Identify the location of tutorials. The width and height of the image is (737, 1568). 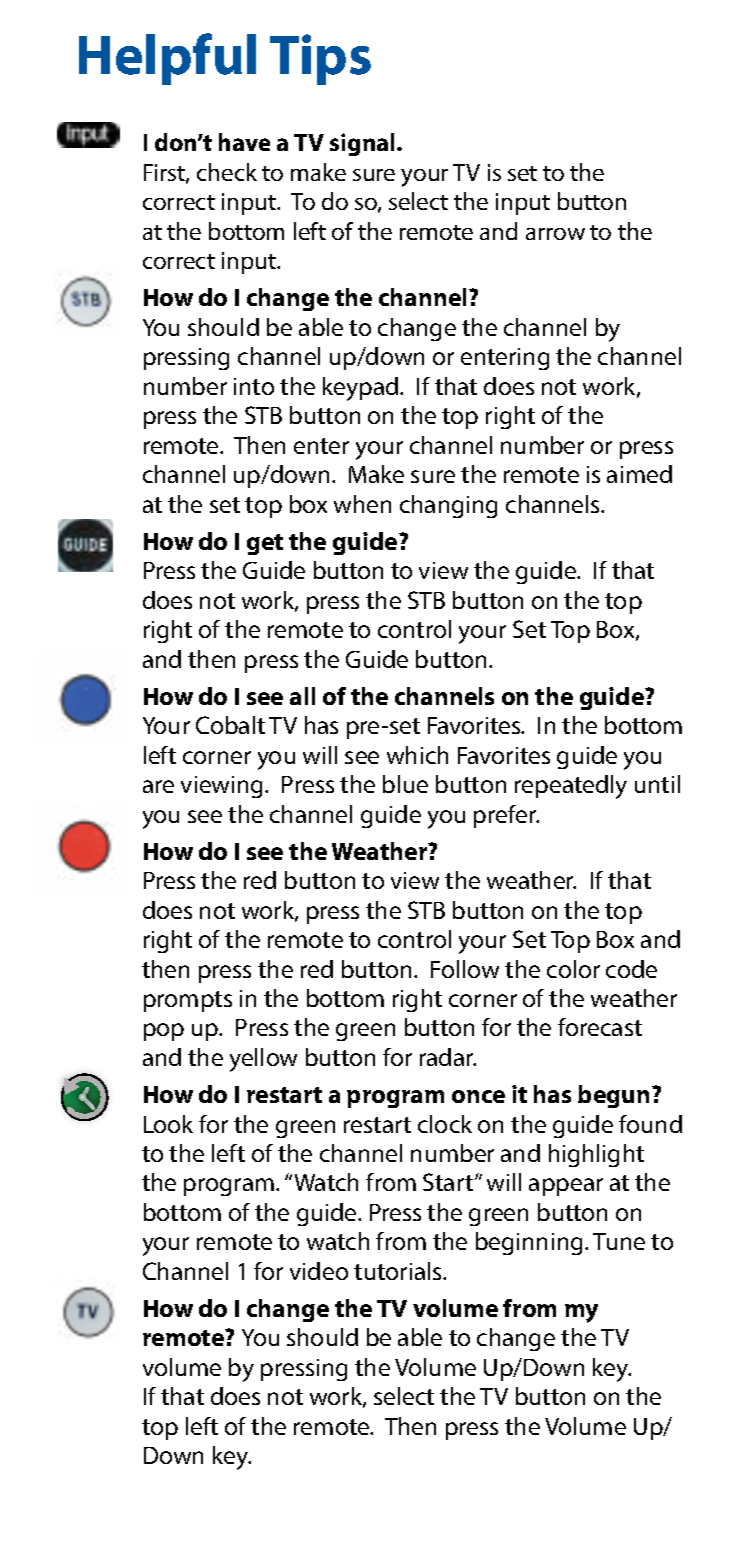
(399, 1271).
